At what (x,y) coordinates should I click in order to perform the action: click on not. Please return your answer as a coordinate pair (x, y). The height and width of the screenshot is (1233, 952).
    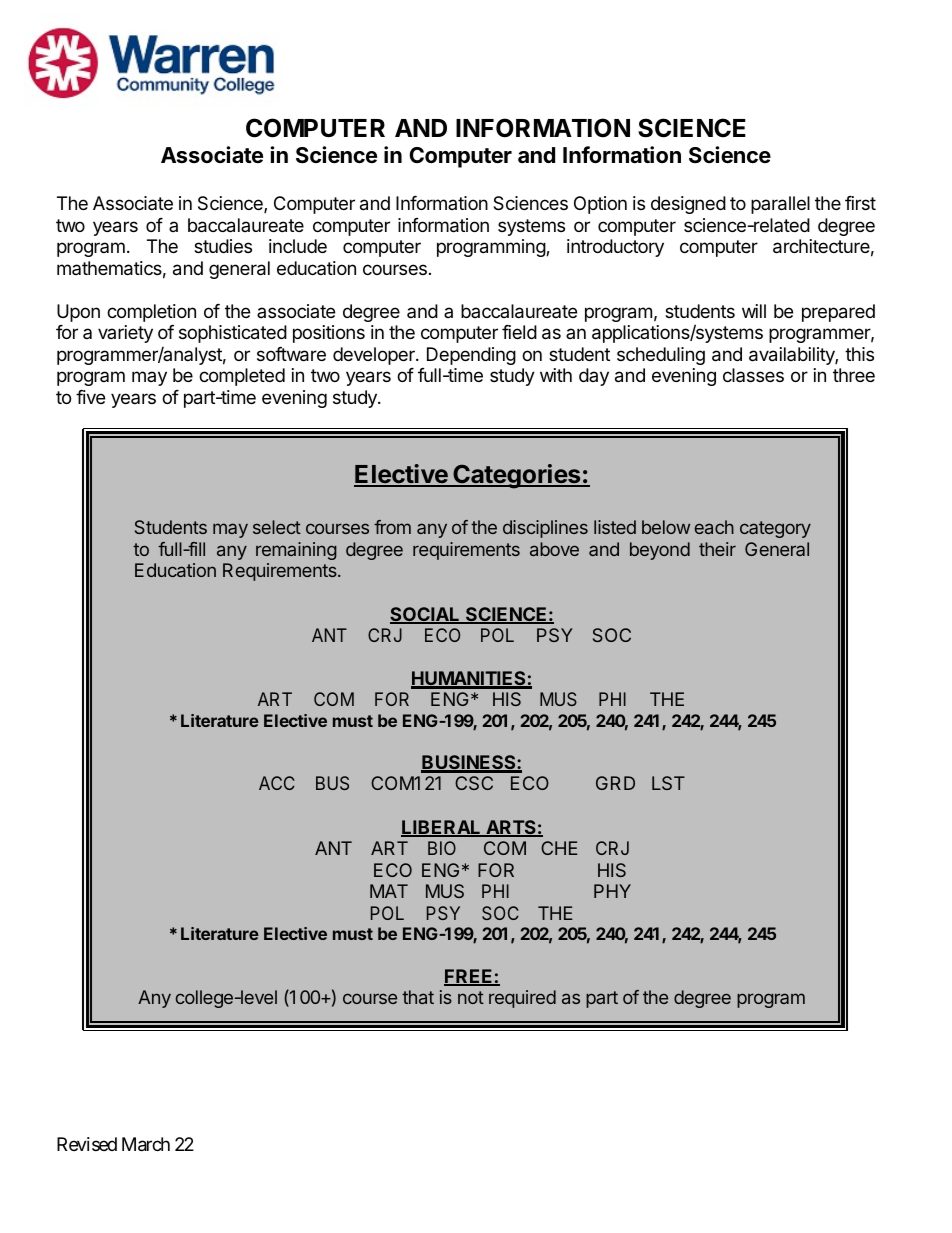
    Looking at the image, I should click on (471, 997).
